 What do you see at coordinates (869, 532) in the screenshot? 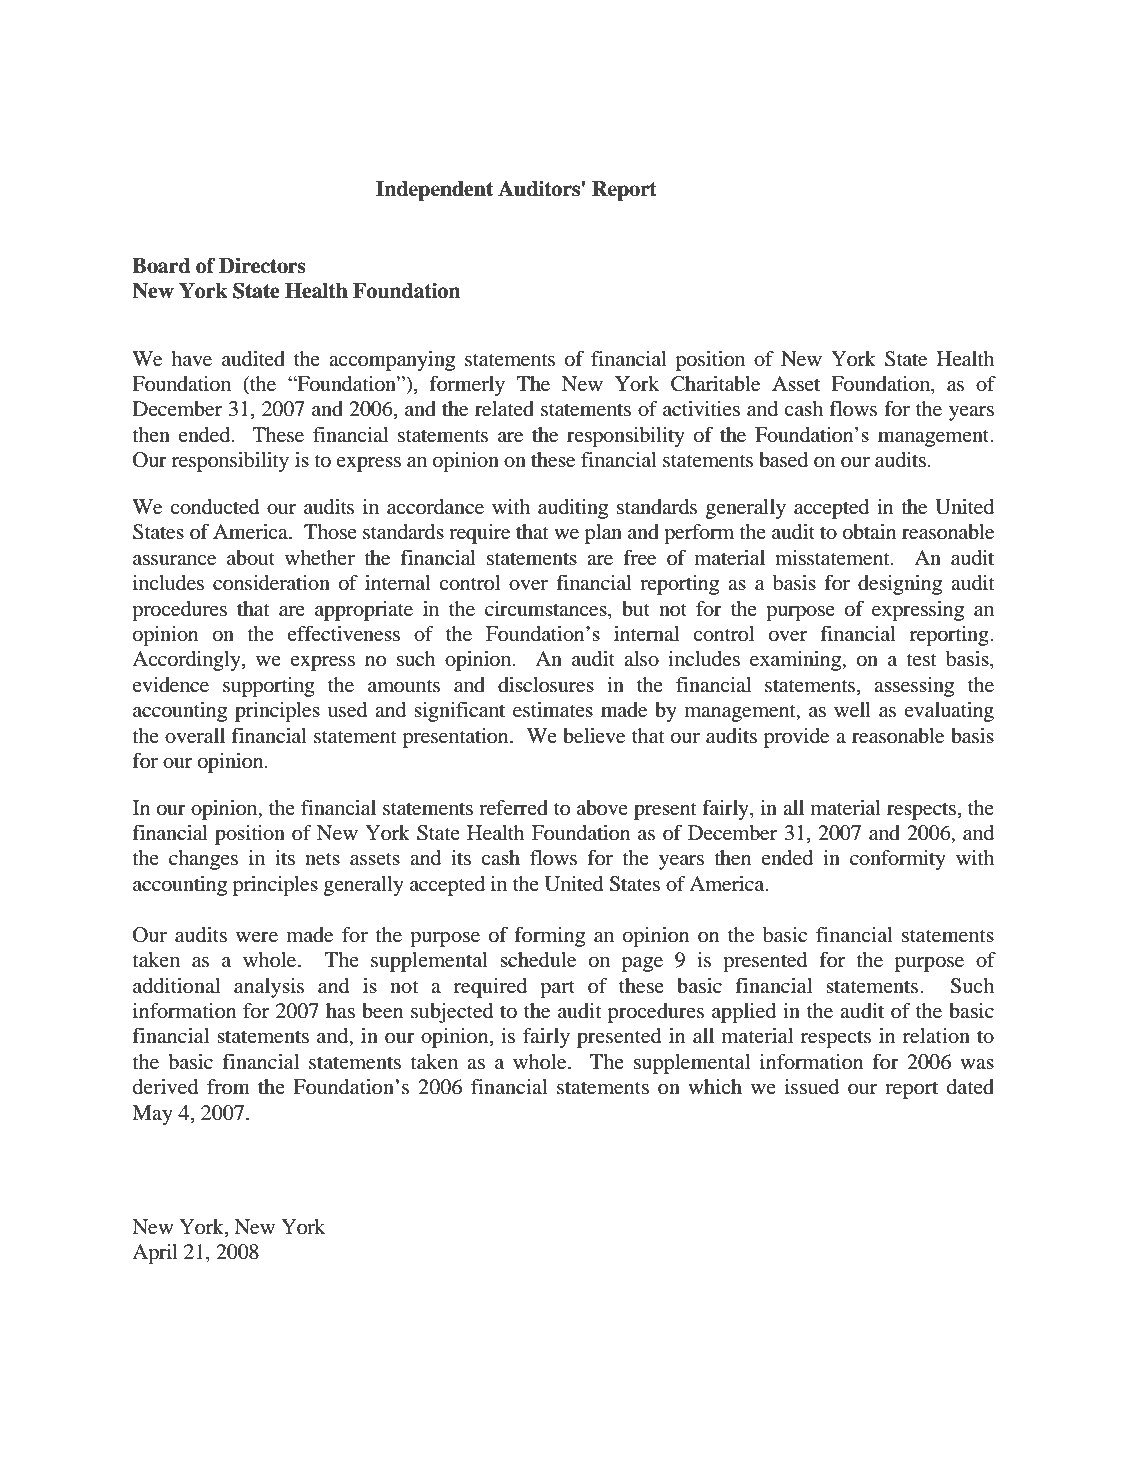
I see `obtain` at bounding box center [869, 532].
